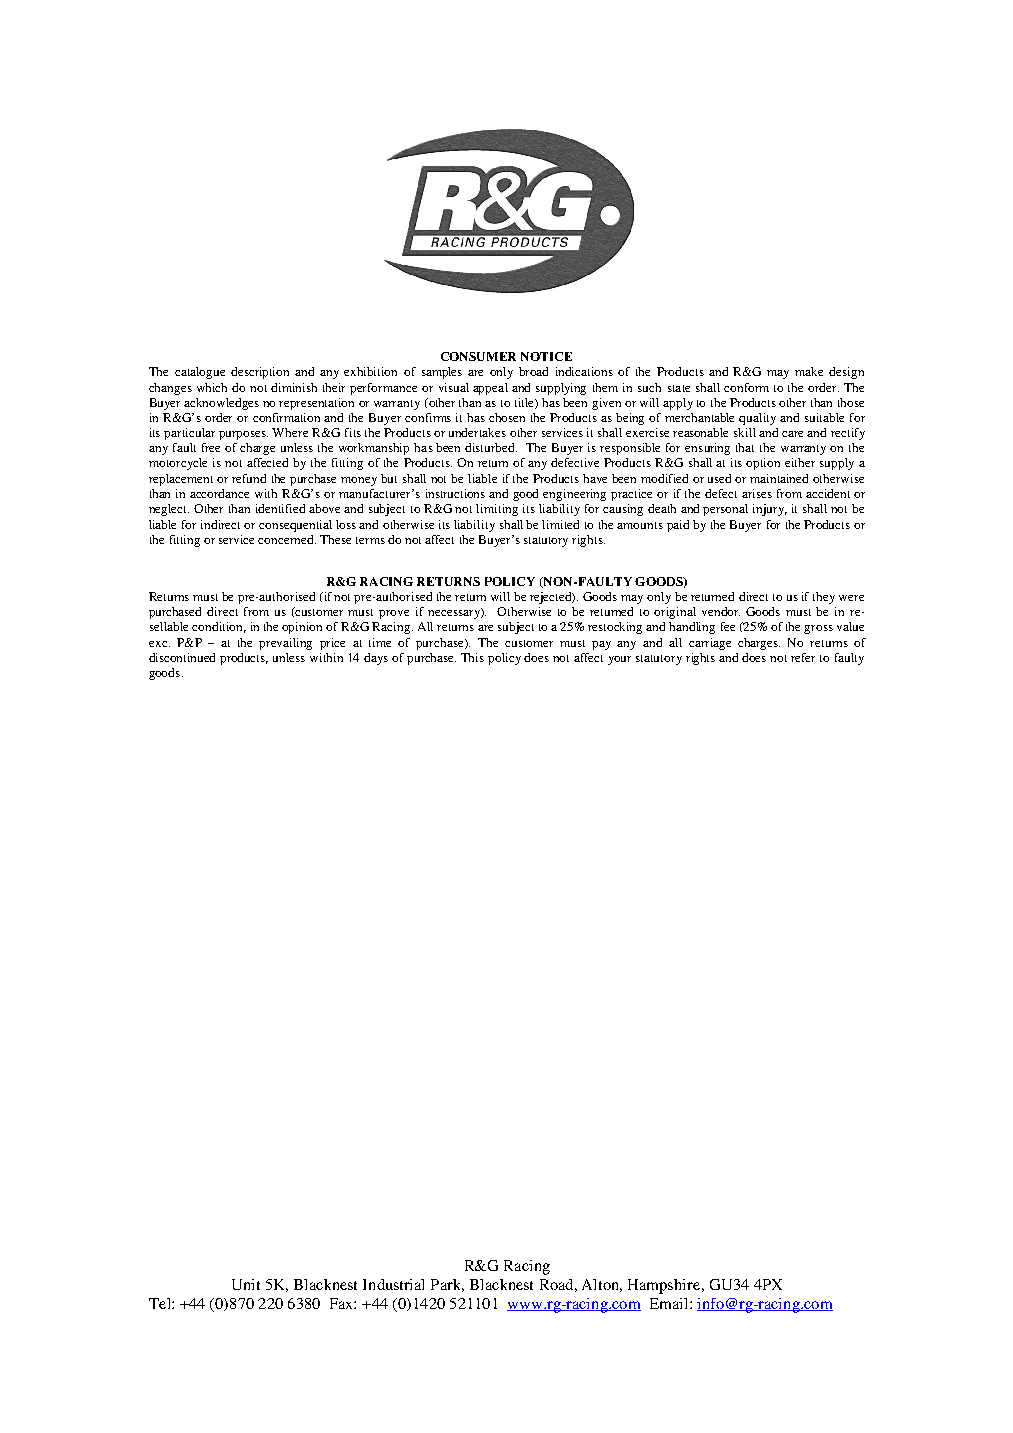 This image has height=1433, width=1013. I want to click on conform, so click(746, 387).
